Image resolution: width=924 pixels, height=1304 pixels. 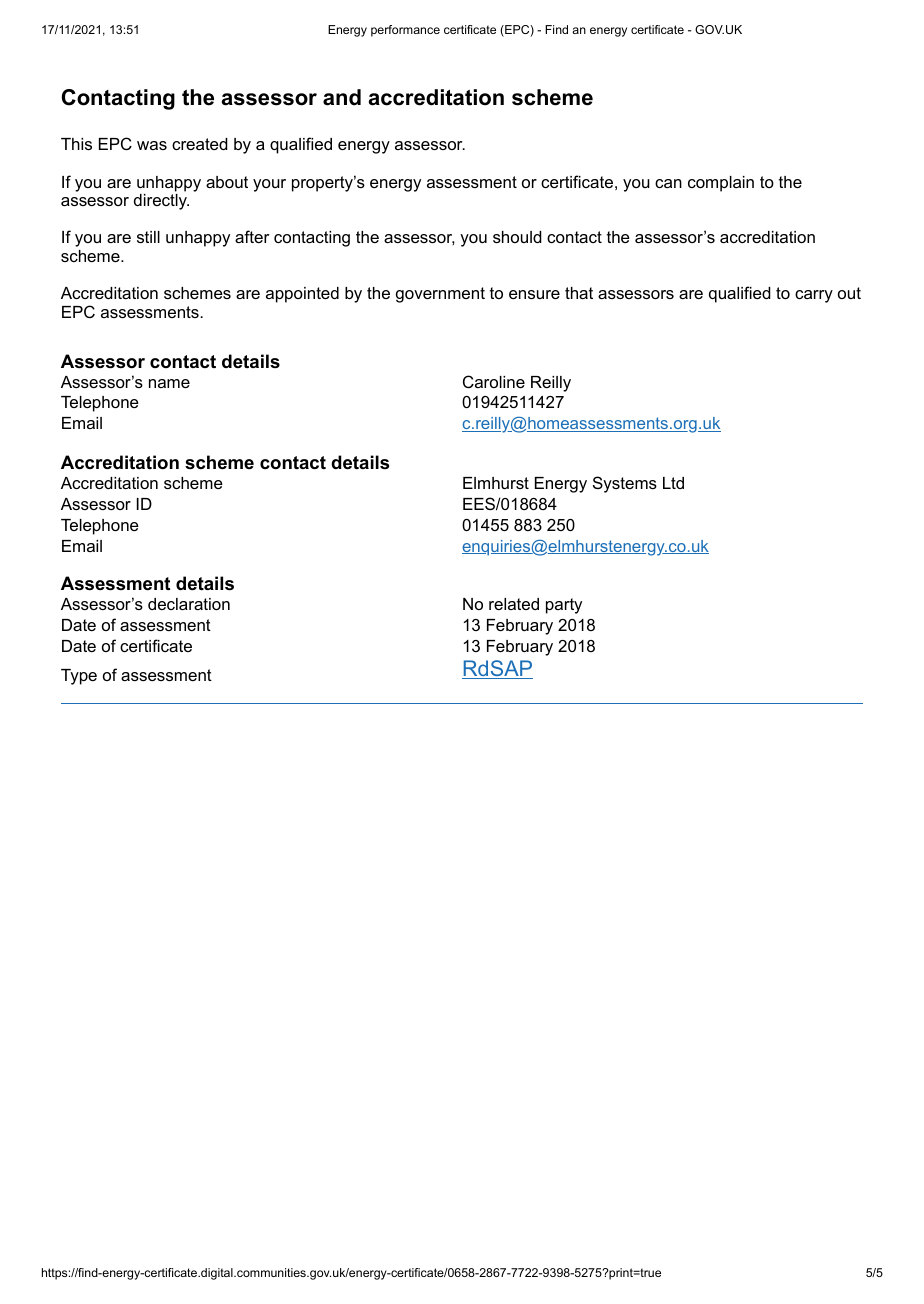 What do you see at coordinates (169, 383) in the screenshot?
I see `name` at bounding box center [169, 383].
